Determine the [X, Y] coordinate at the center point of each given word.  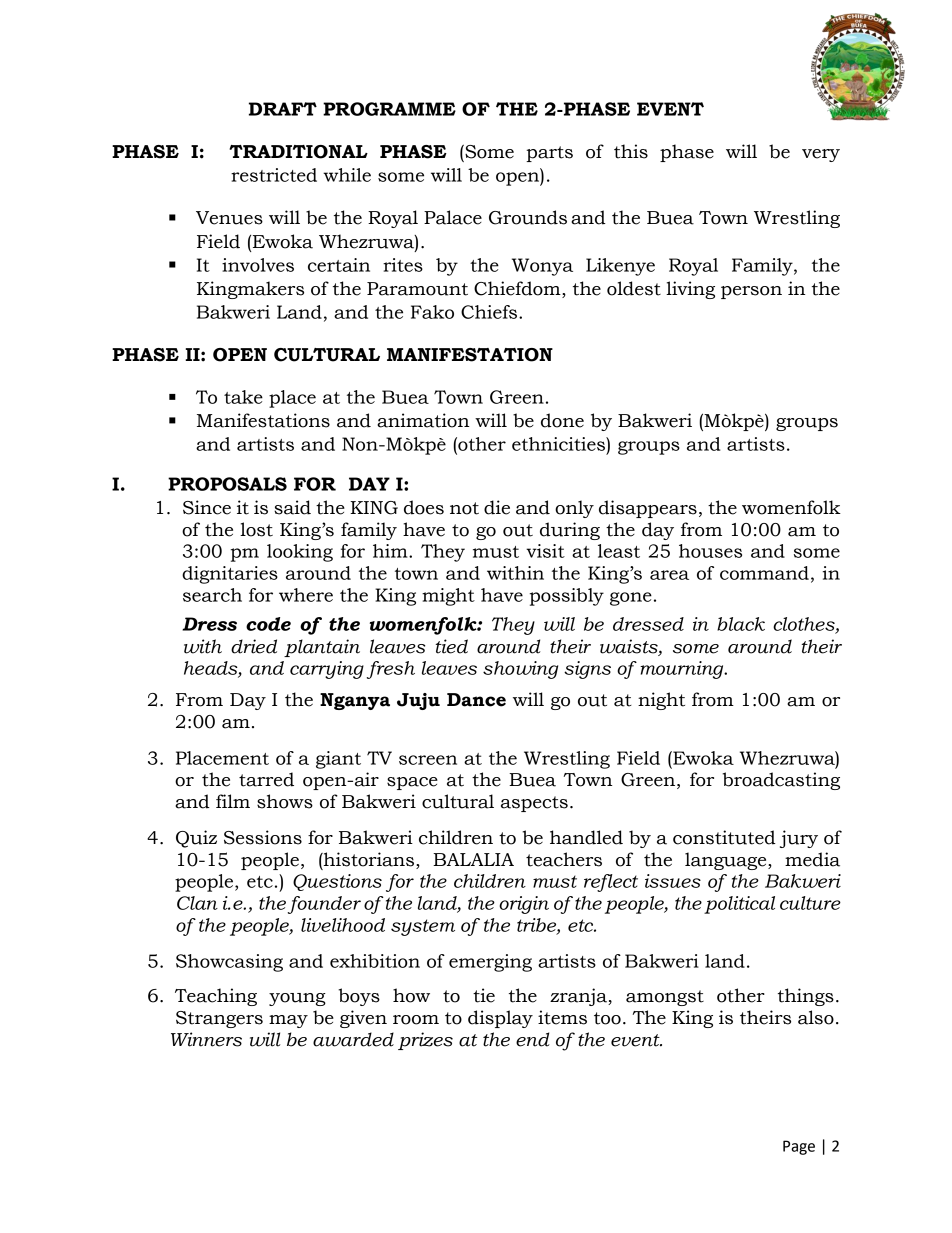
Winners [206, 1039]
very [821, 155]
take [243, 397]
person [751, 292]
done [562, 420]
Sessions [263, 837]
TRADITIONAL [298, 152]
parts [549, 154]
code [268, 624]
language [727, 861]
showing [520, 670]
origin [524, 905]
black [741, 624]
